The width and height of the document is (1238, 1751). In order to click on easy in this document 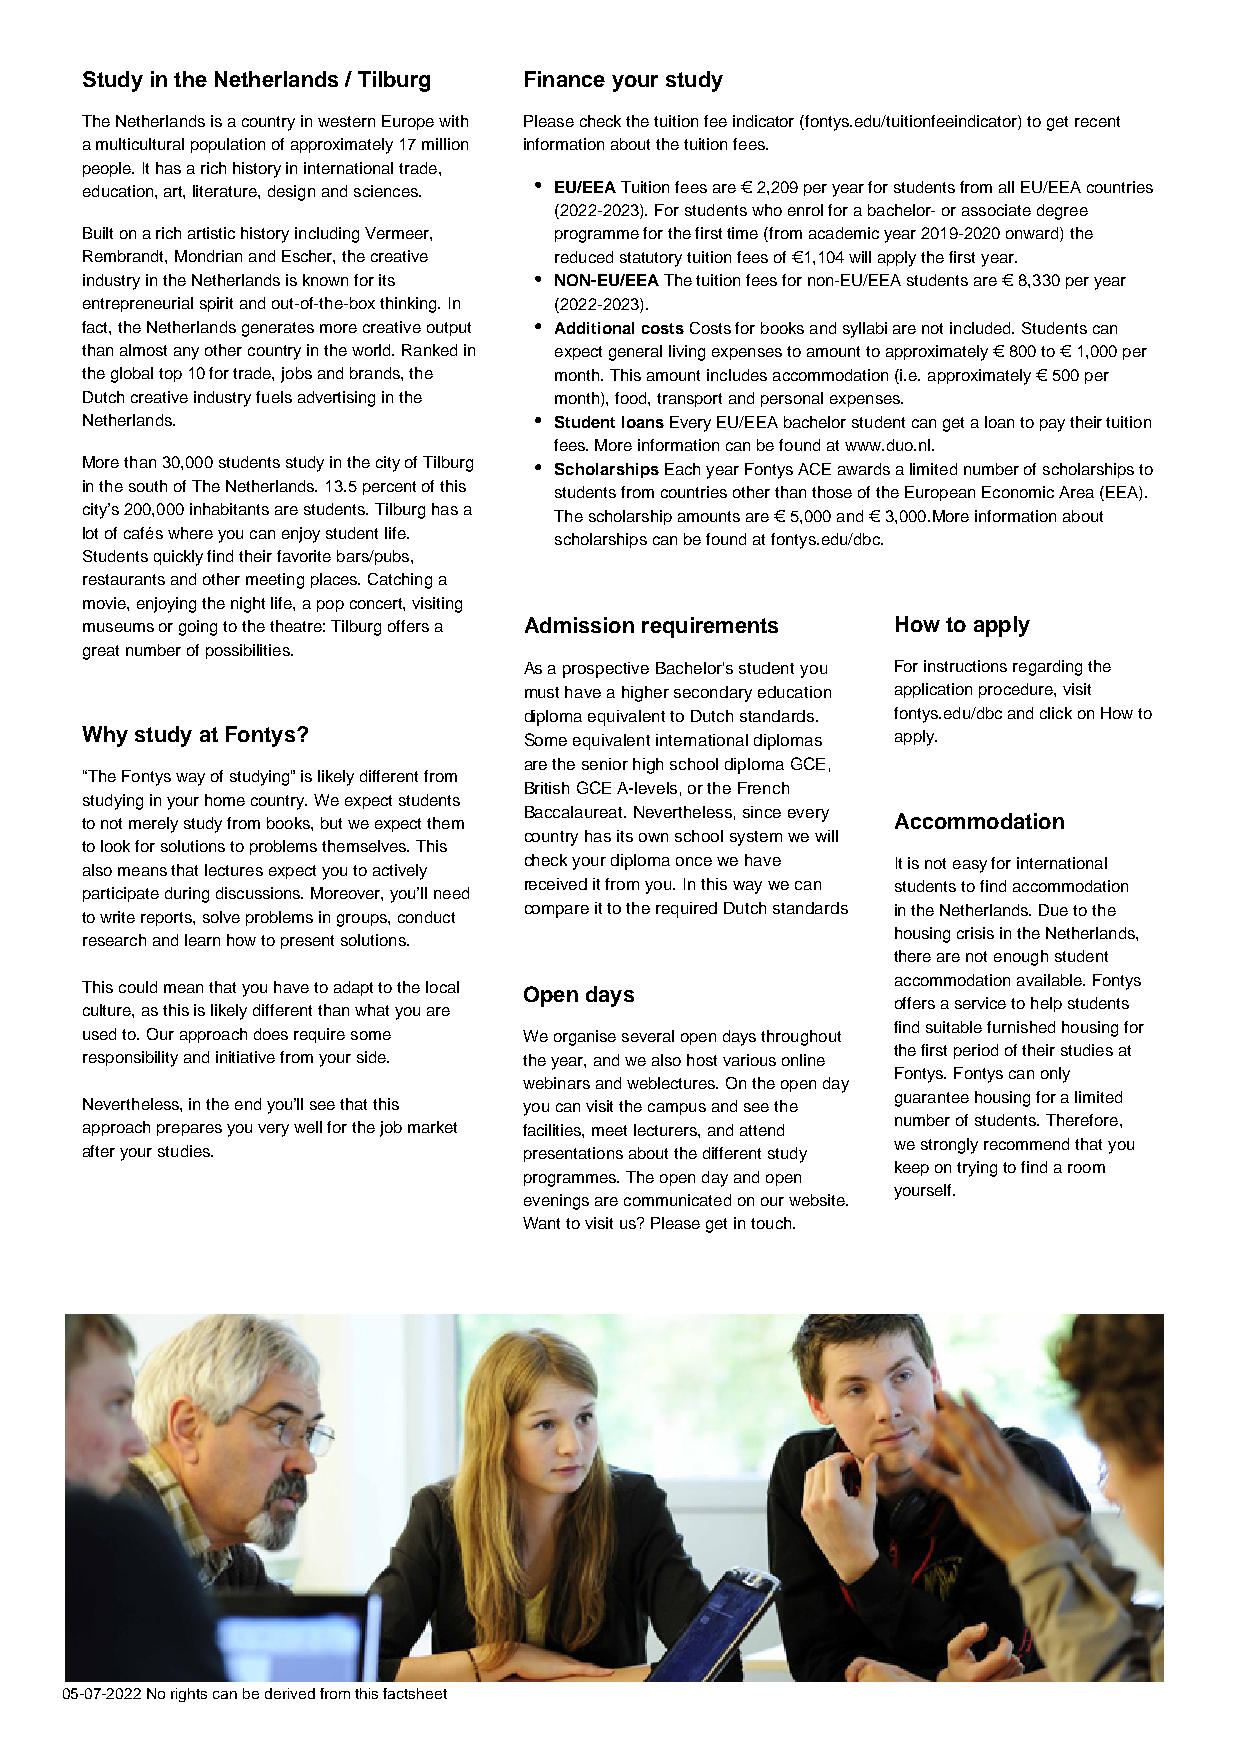, I will do `click(970, 866)`.
